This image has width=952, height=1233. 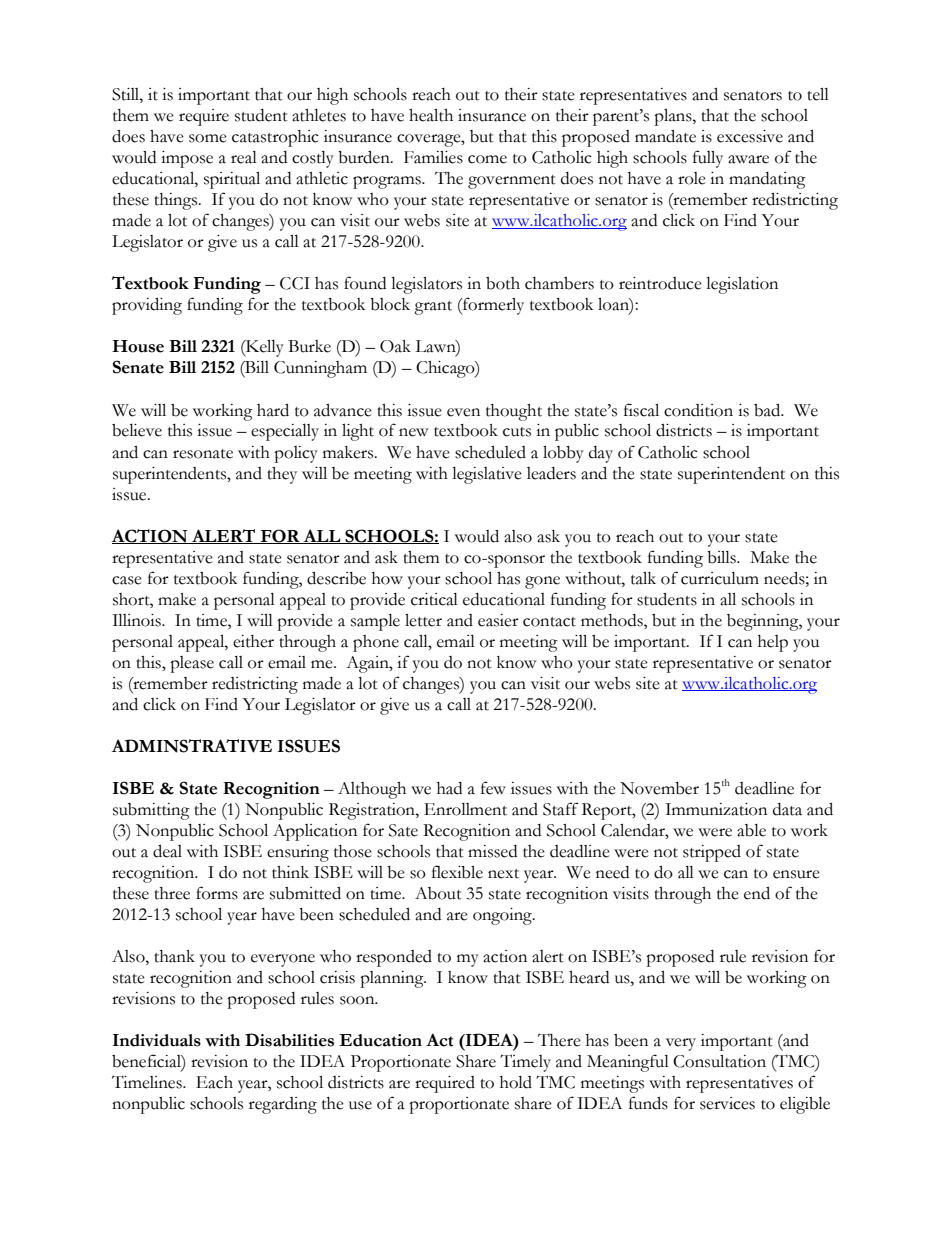 What do you see at coordinates (253, 641) in the image?
I see `either` at bounding box center [253, 641].
